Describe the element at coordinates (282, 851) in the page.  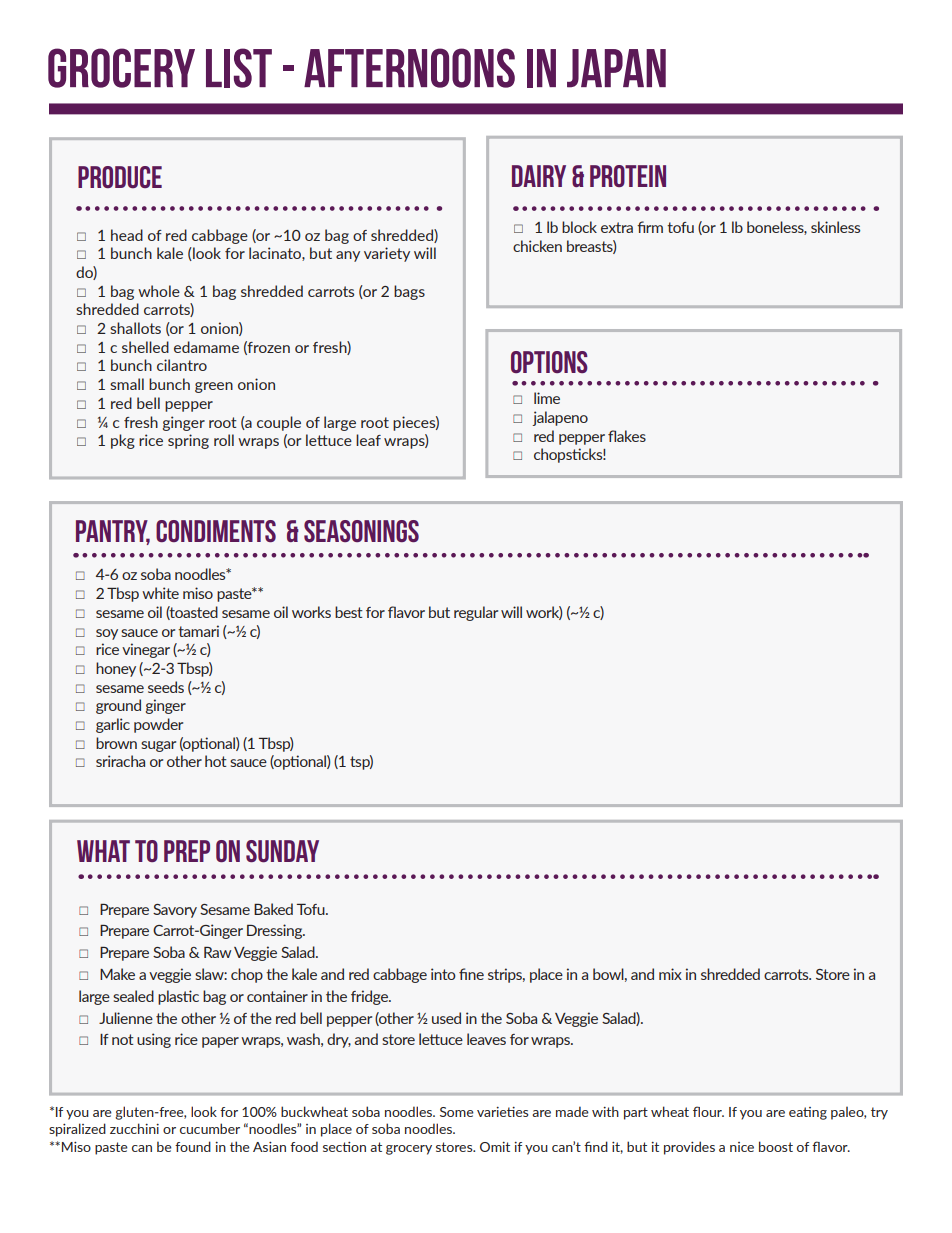
I see `Sunday` at that location.
